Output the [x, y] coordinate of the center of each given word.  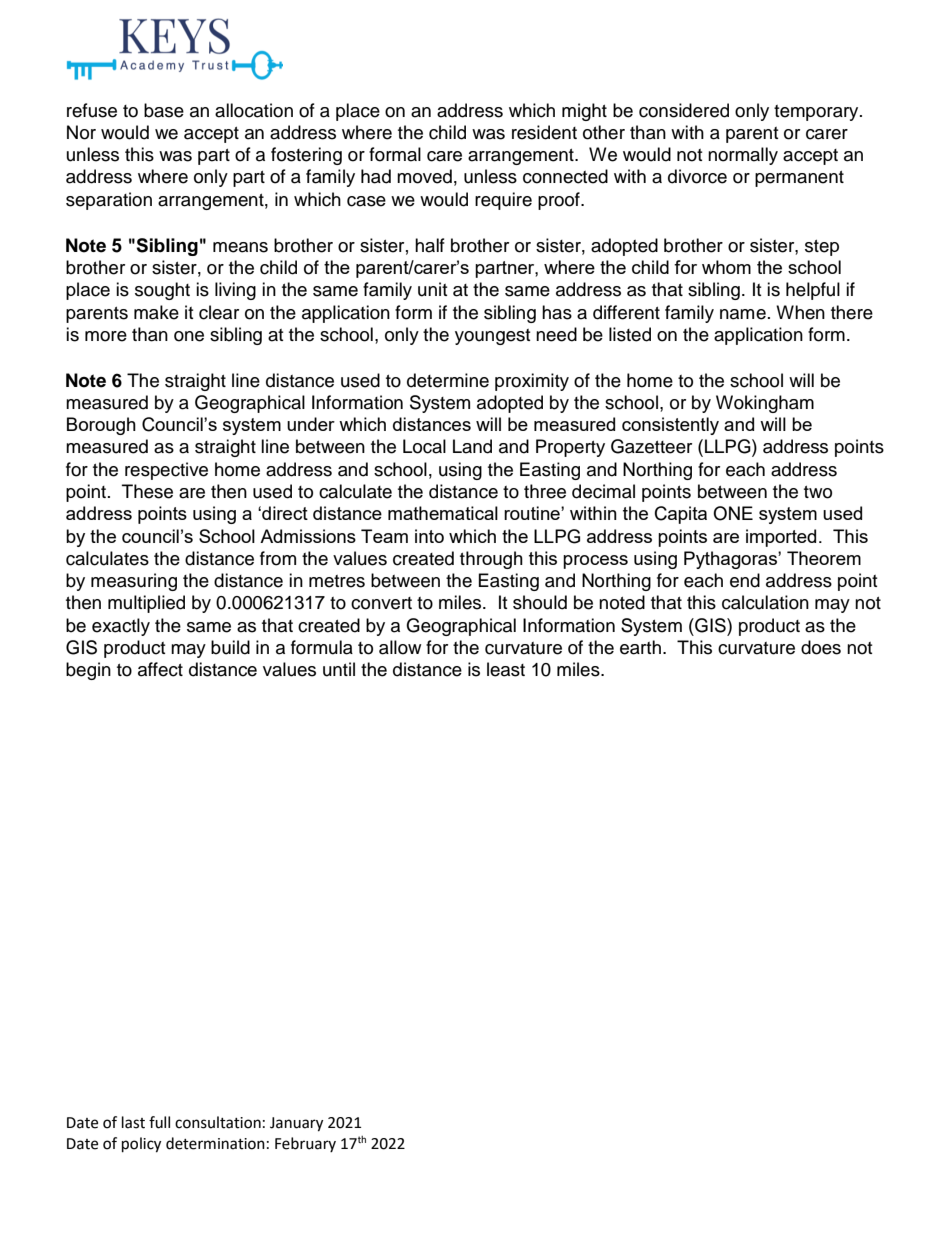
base [164, 110]
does [821, 647]
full [159, 1122]
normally [743, 156]
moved [424, 176]
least [506, 669]
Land [472, 446]
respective [166, 471]
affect [160, 669]
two [818, 492]
